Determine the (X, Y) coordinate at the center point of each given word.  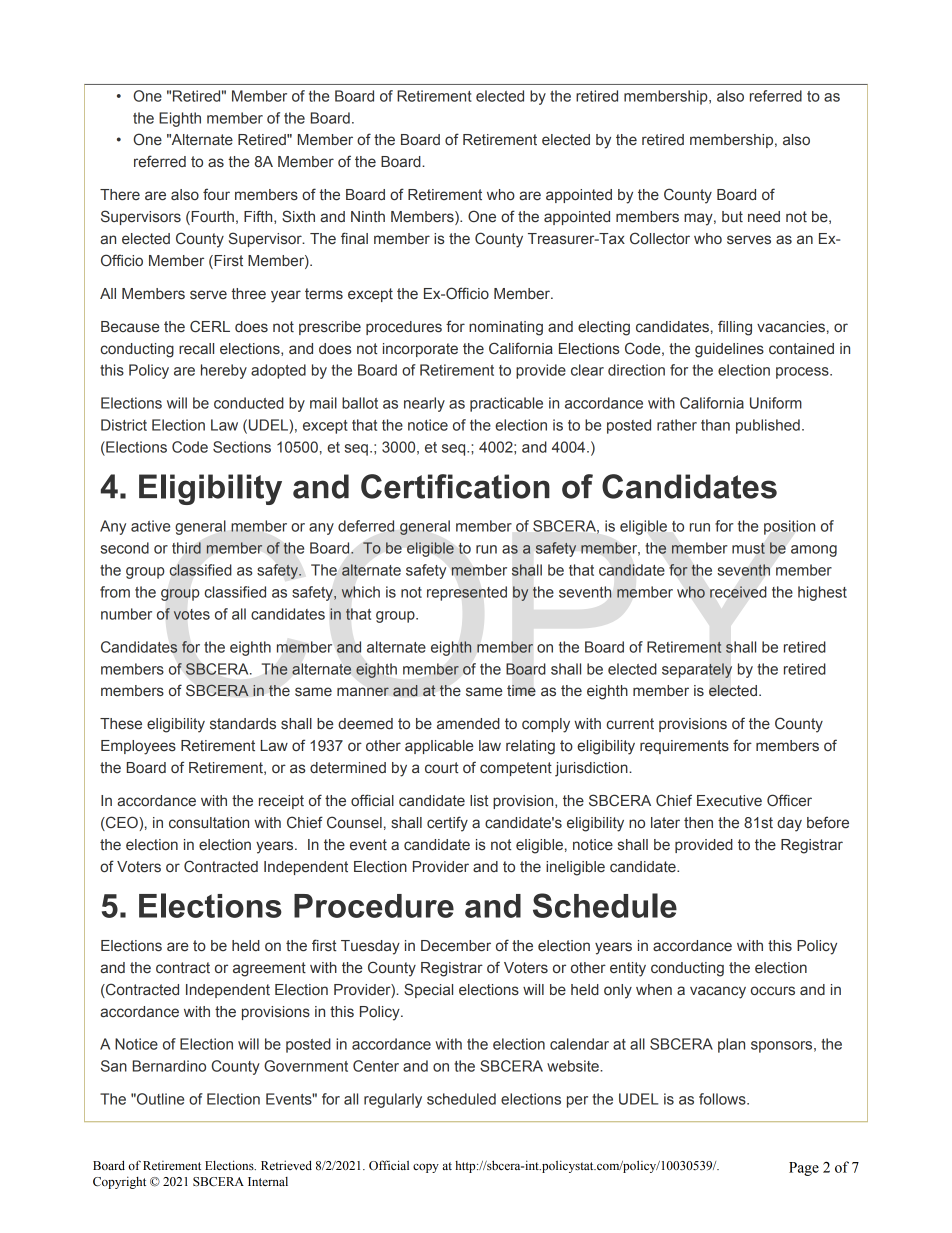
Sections (242, 447)
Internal (268, 1181)
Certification (455, 486)
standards (243, 724)
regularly (393, 1100)
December (456, 946)
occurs (773, 991)
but (732, 217)
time (521, 690)
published (768, 426)
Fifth (259, 217)
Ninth (368, 217)
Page (804, 1169)
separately (697, 670)
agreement (269, 969)
